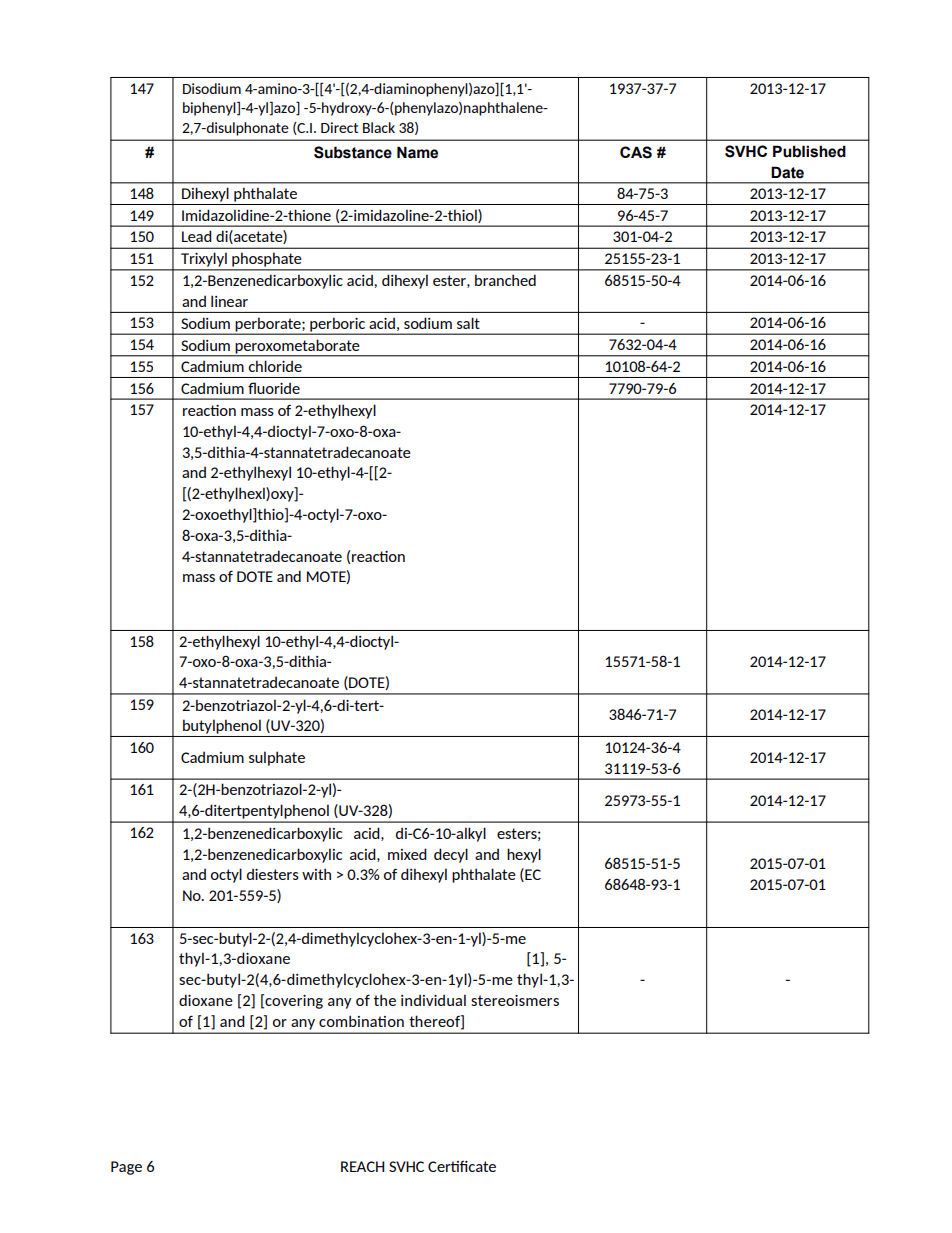 Image resolution: width=952 pixels, height=1233 pixels. Describe the element at coordinates (277, 758) in the screenshot. I see `sulphate` at that location.
